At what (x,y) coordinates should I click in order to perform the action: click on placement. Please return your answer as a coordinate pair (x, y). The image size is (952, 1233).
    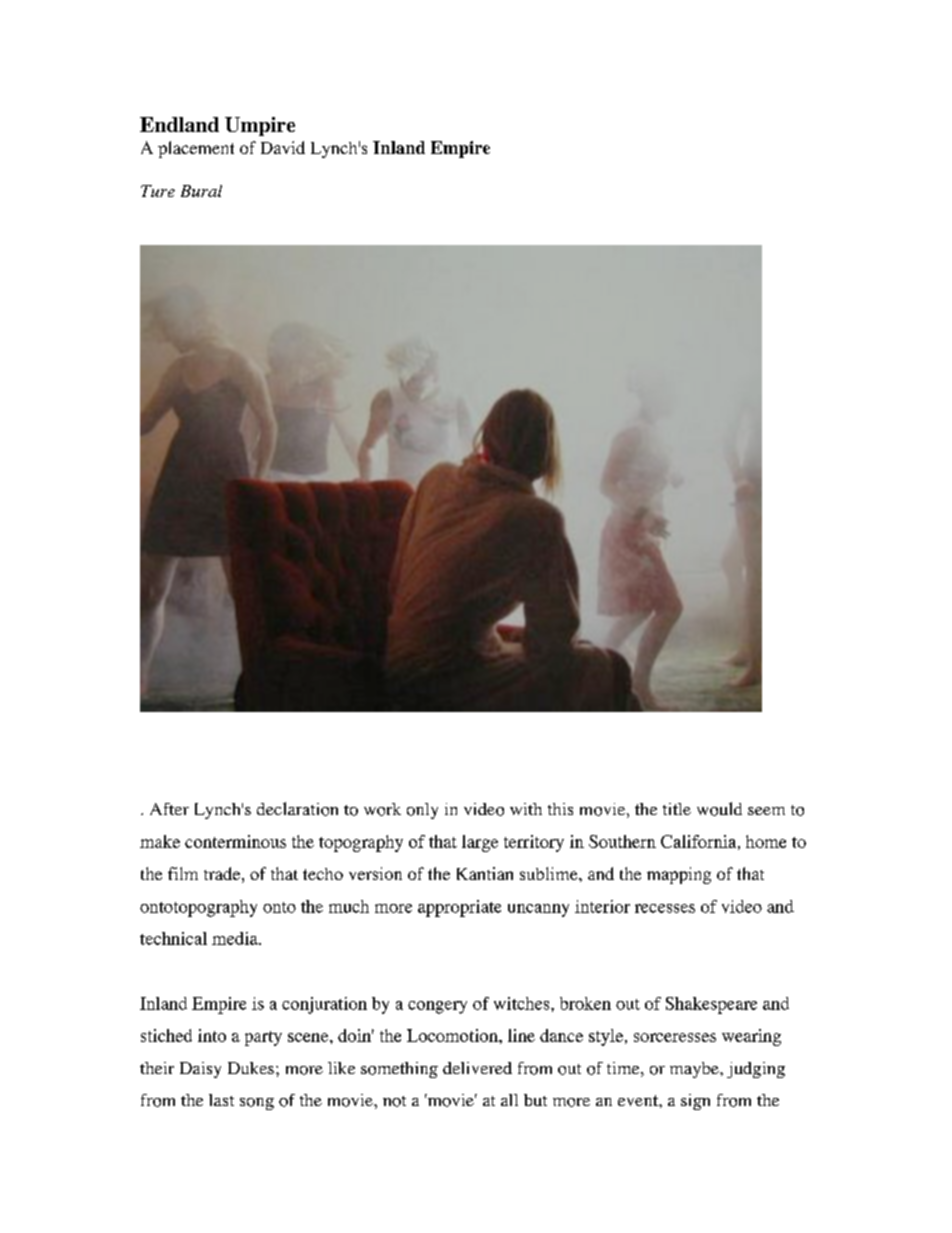
    Looking at the image, I should click on (196, 149).
